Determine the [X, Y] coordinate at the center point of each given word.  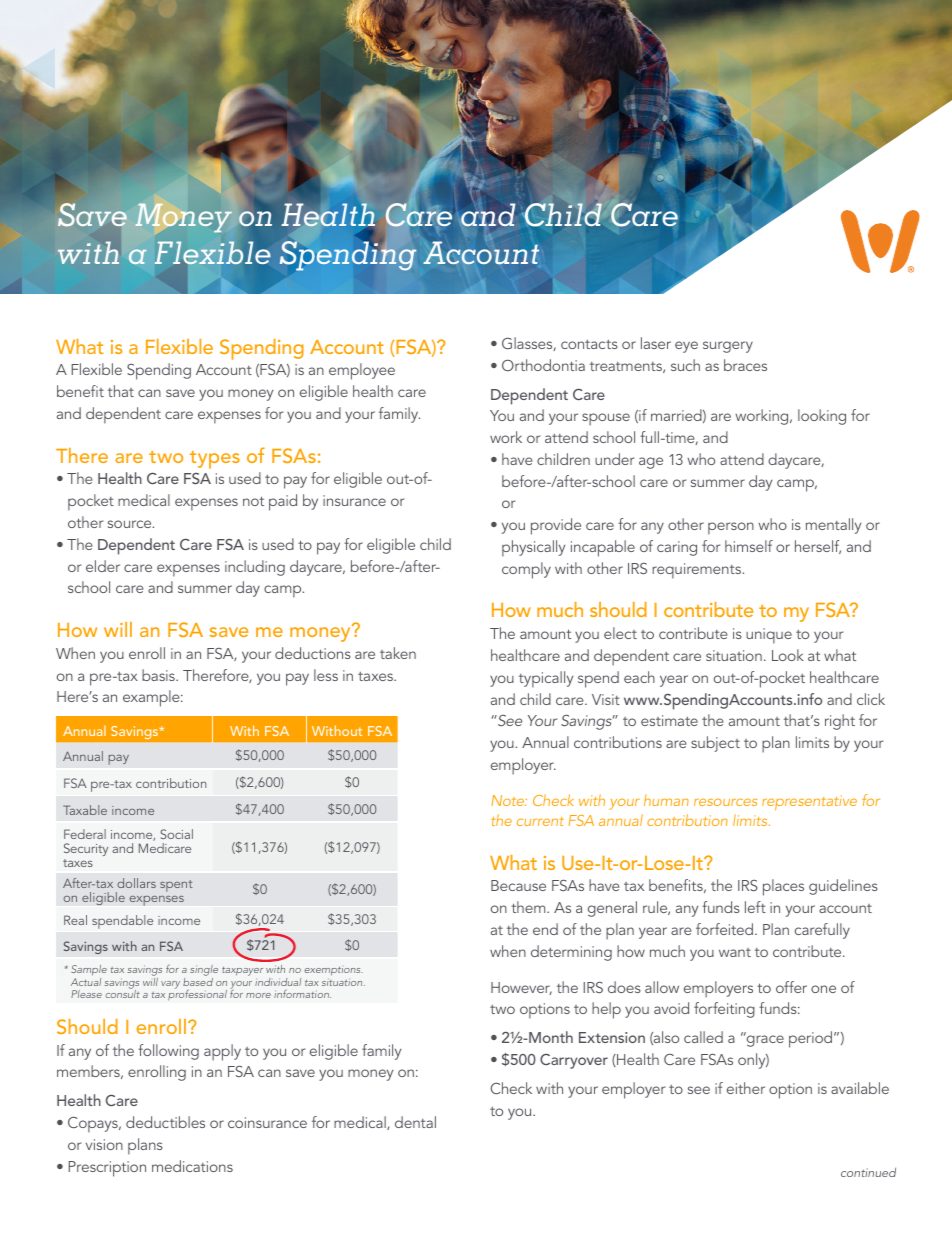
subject [715, 744]
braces [745, 365]
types [215, 460]
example [152, 698]
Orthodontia [543, 365]
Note [509, 800]
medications [192, 1166]
